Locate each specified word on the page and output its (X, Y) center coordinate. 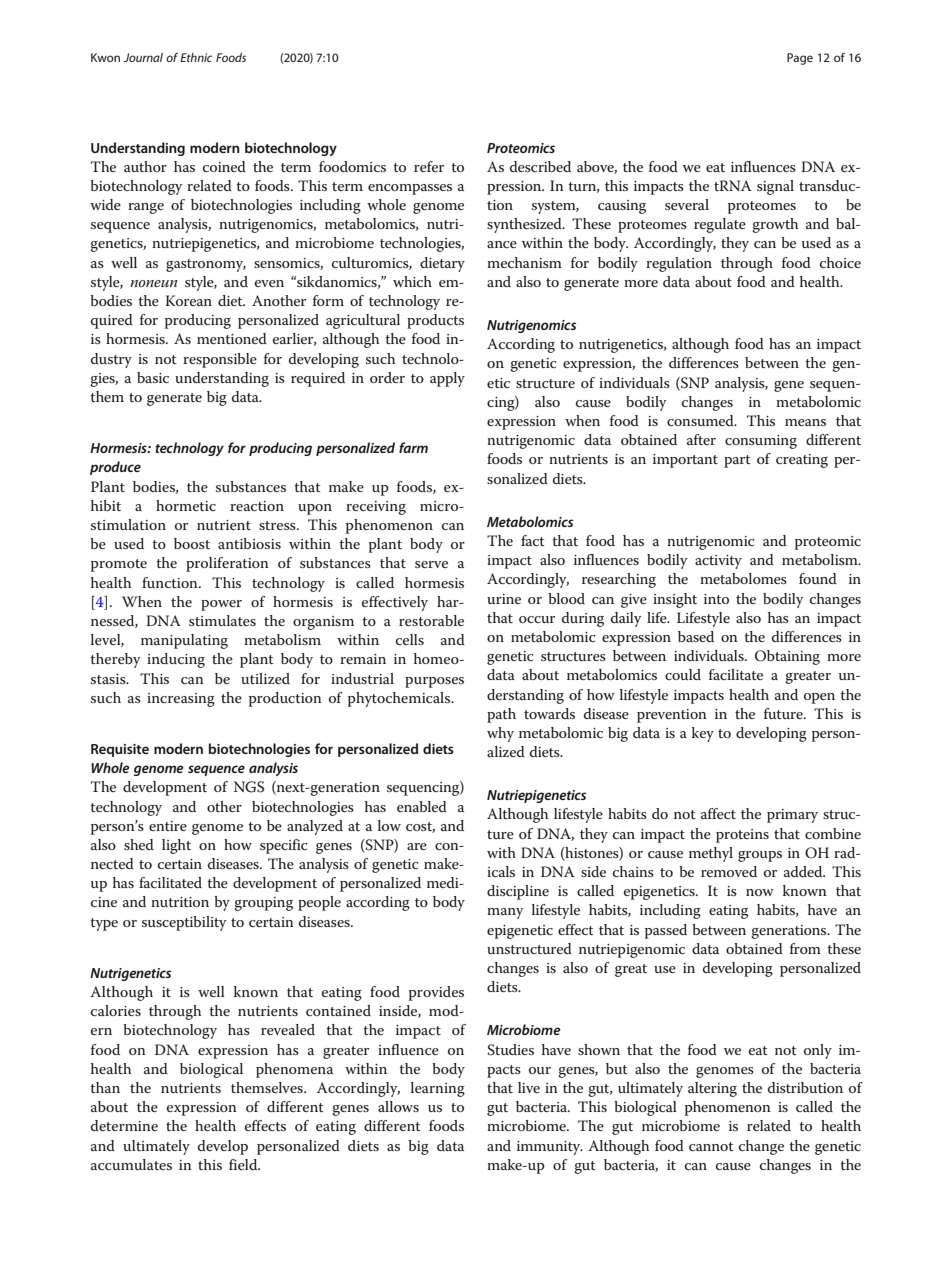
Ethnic (196, 57)
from (805, 948)
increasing (181, 700)
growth (775, 225)
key (703, 734)
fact (533, 540)
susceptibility (184, 923)
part (737, 461)
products (435, 321)
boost (192, 543)
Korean (188, 300)
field (244, 1164)
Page (800, 59)
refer (429, 166)
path (501, 715)
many (505, 913)
